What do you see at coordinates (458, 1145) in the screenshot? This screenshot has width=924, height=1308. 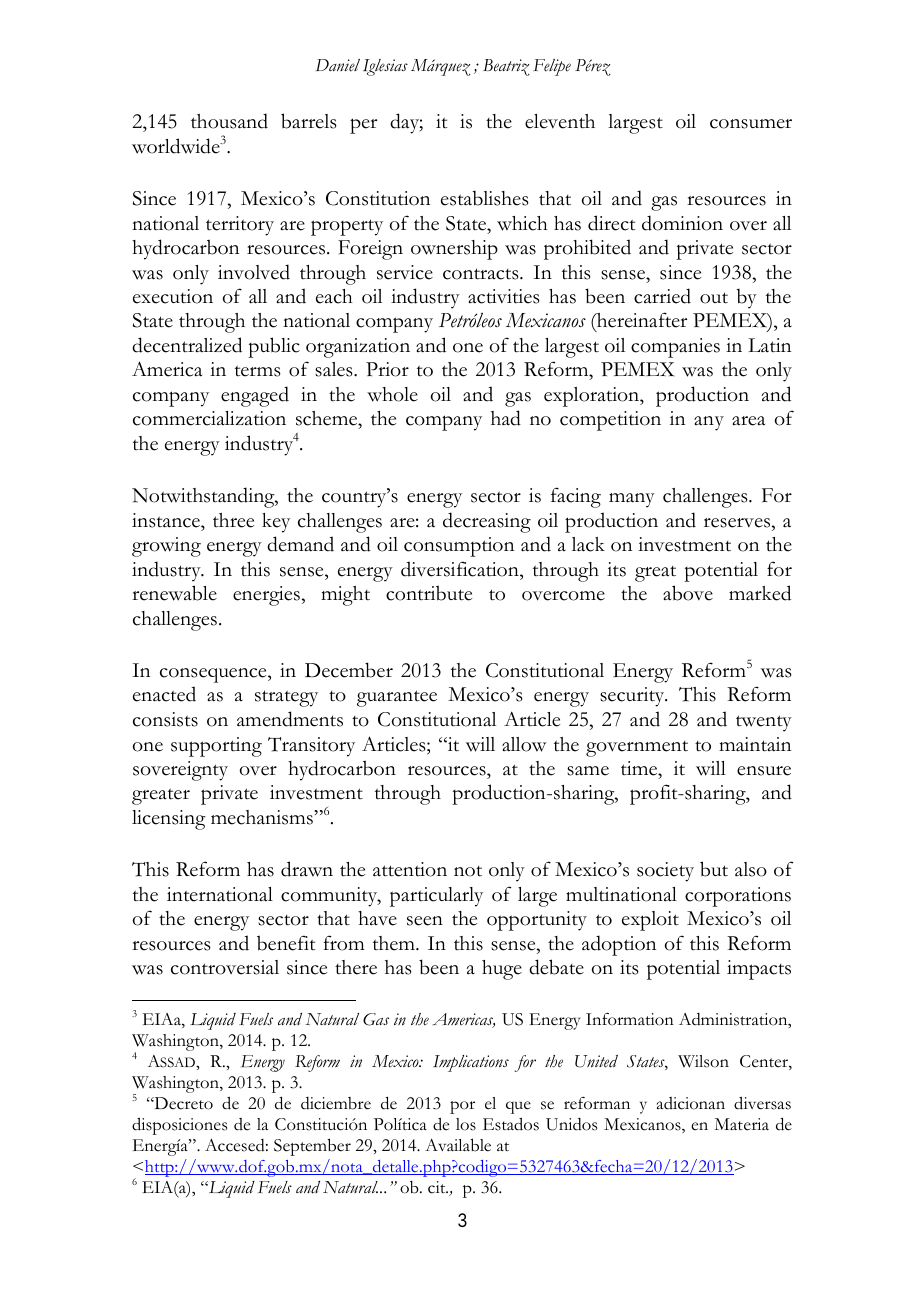 I see `Available` at bounding box center [458, 1145].
